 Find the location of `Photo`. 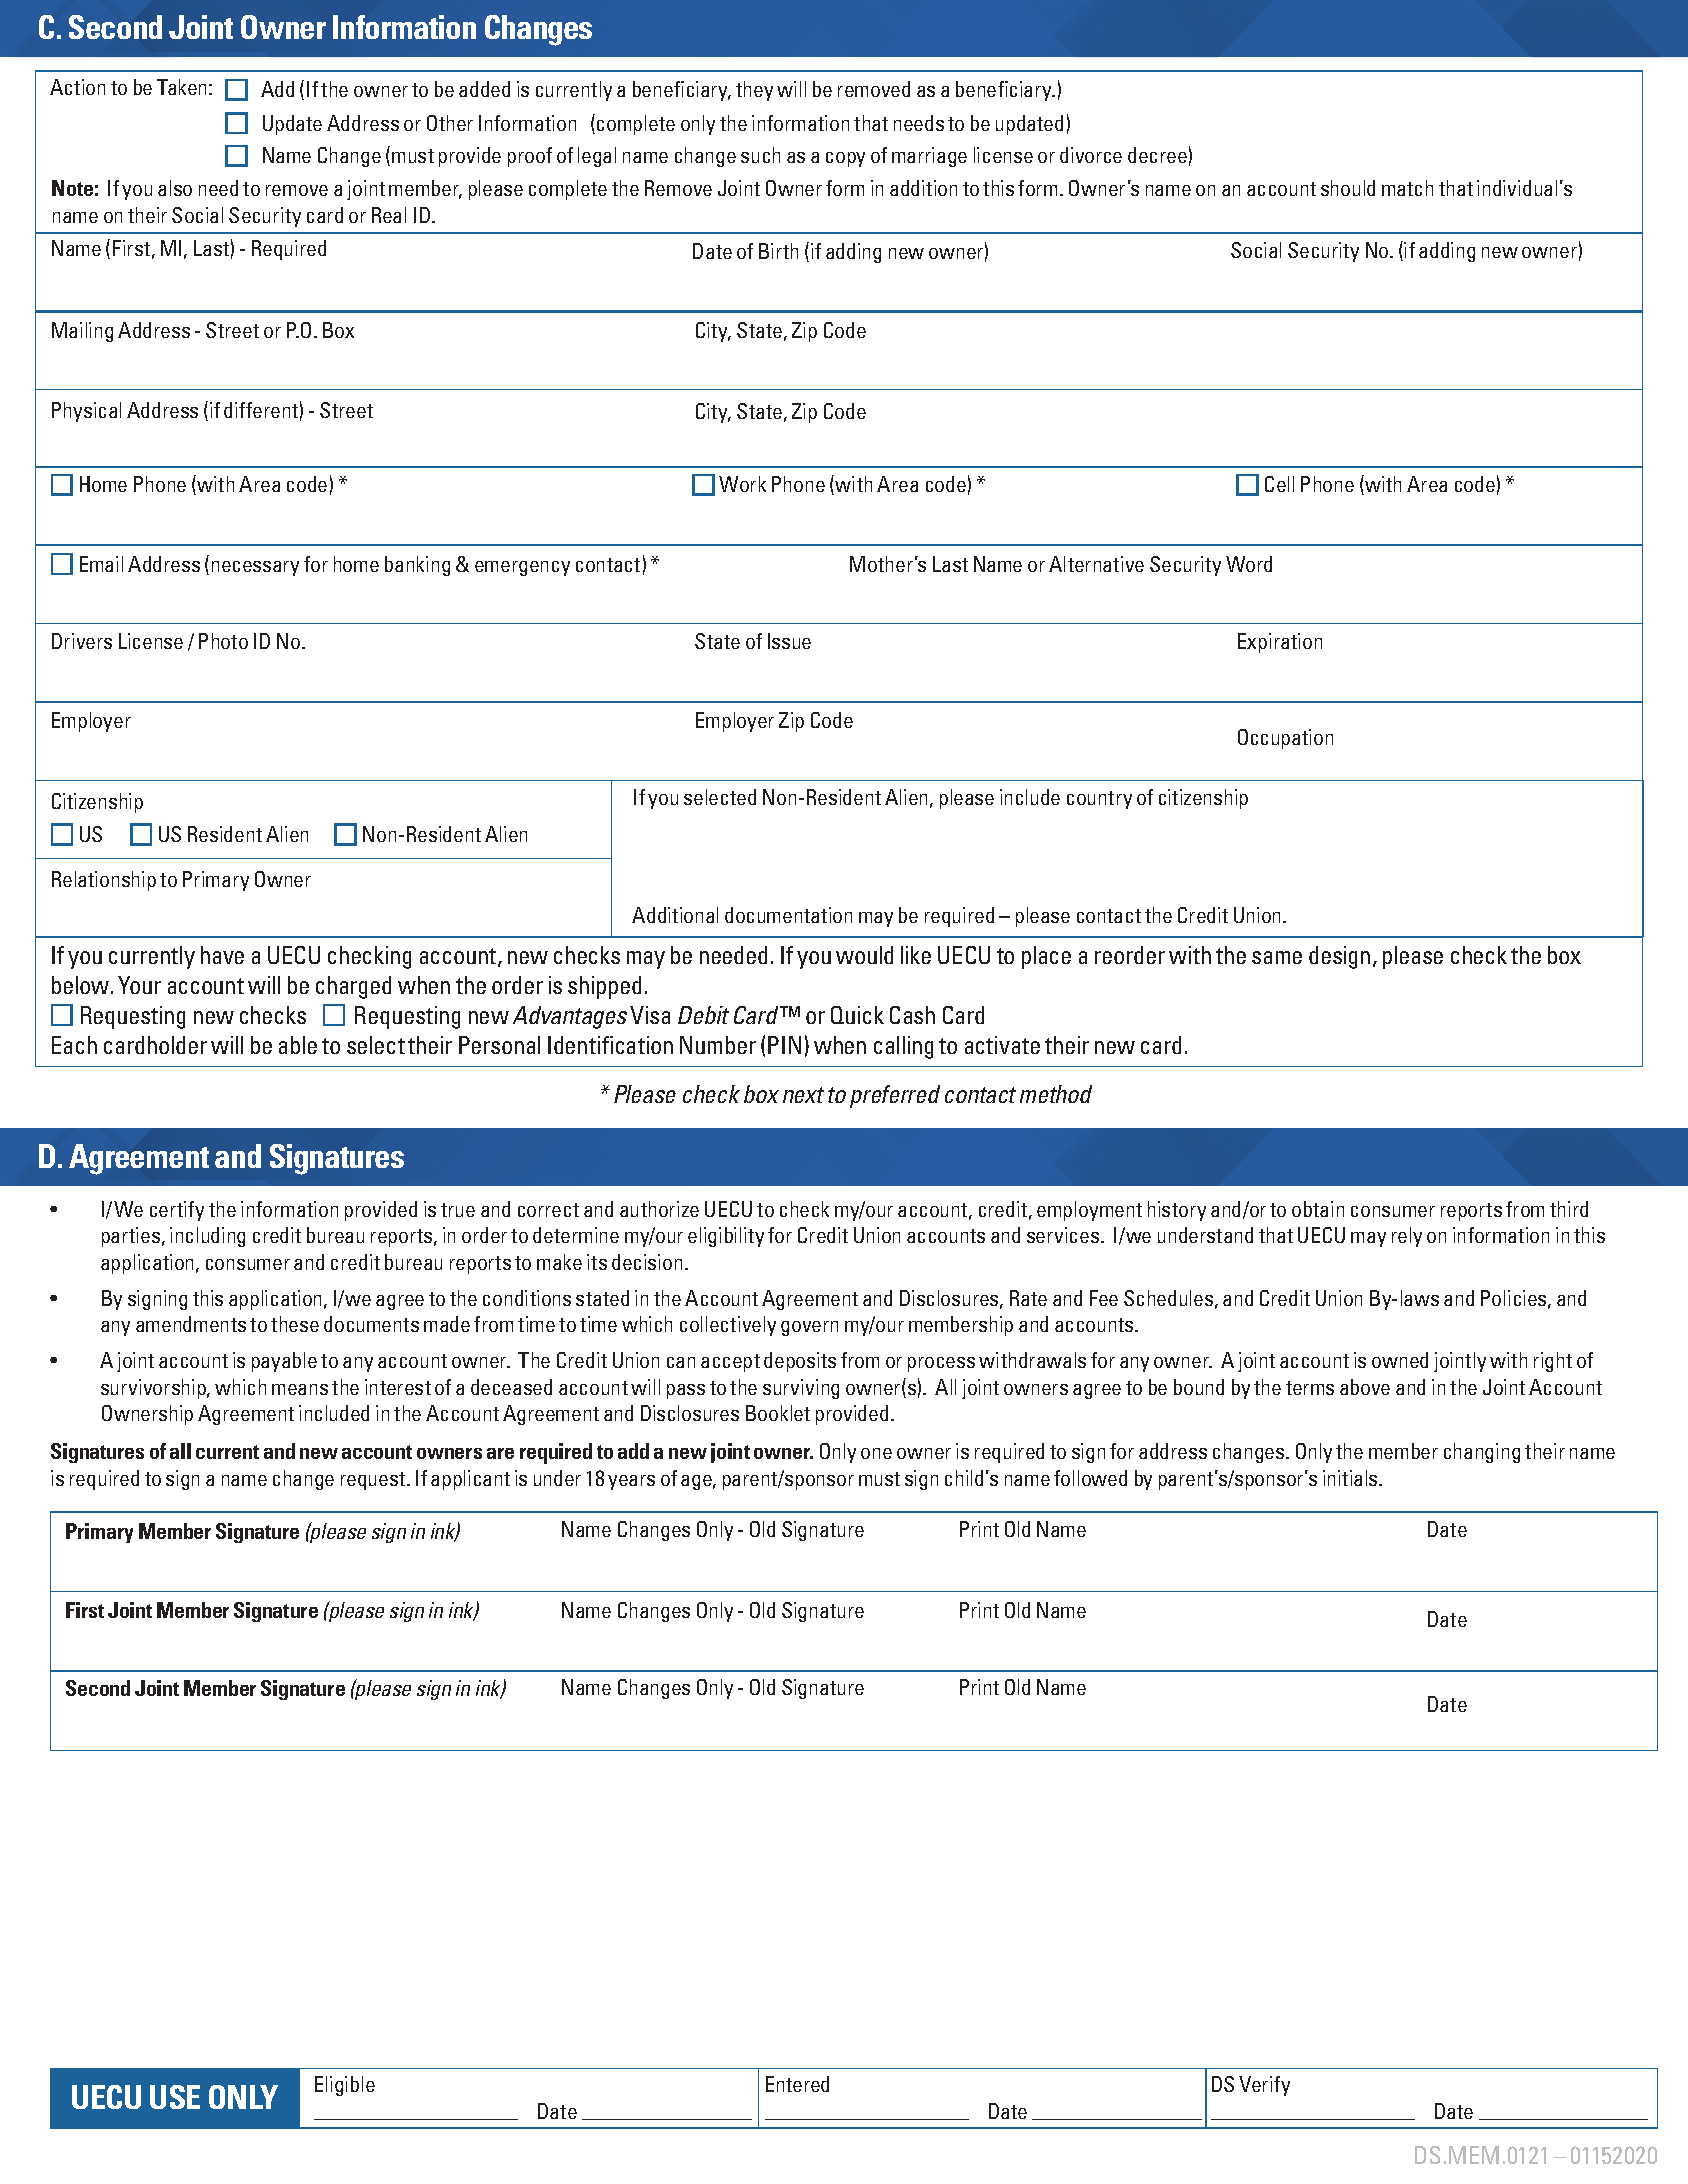

Photo is located at coordinates (223, 641).
